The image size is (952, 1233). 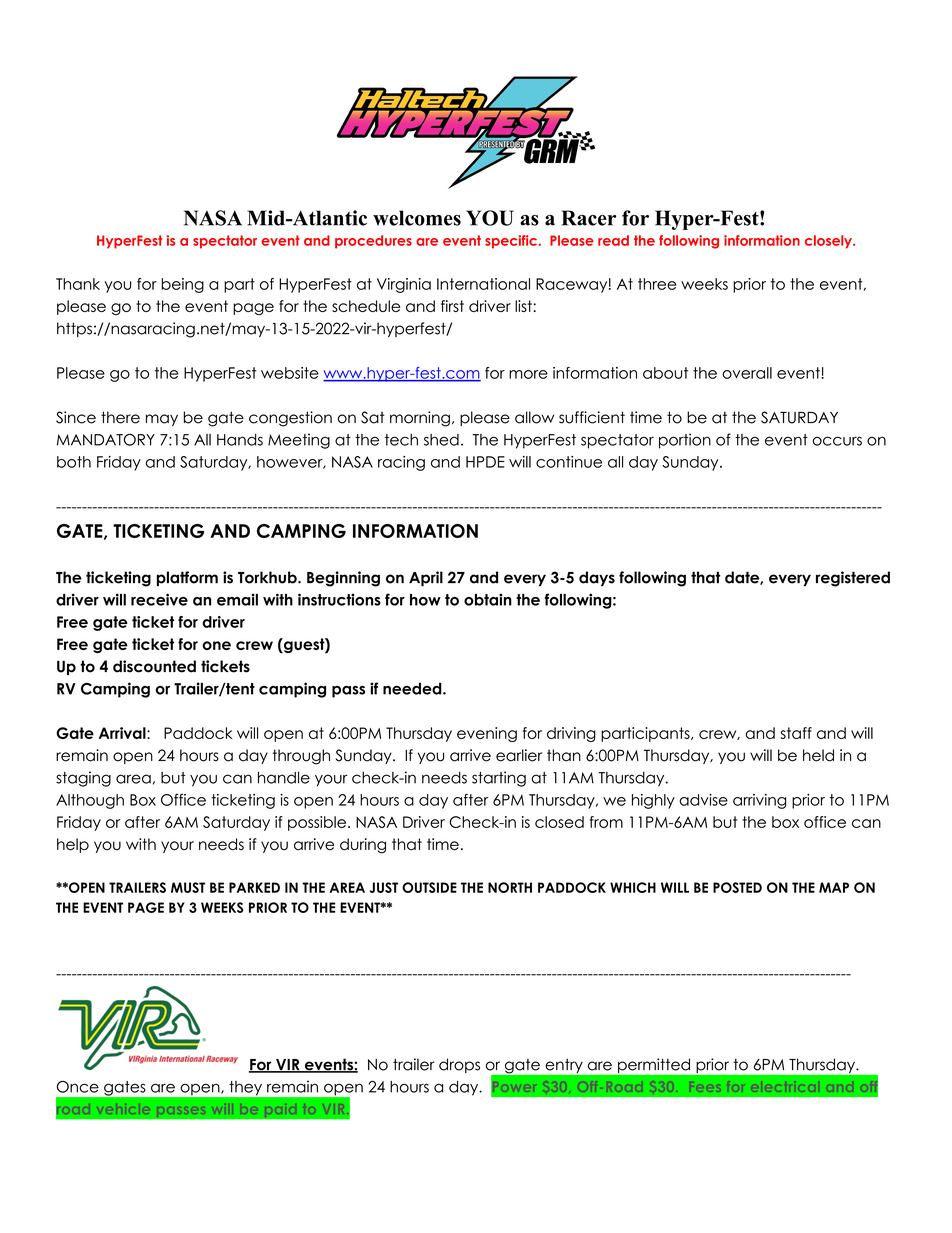 I want to click on discounted, so click(x=154, y=666).
